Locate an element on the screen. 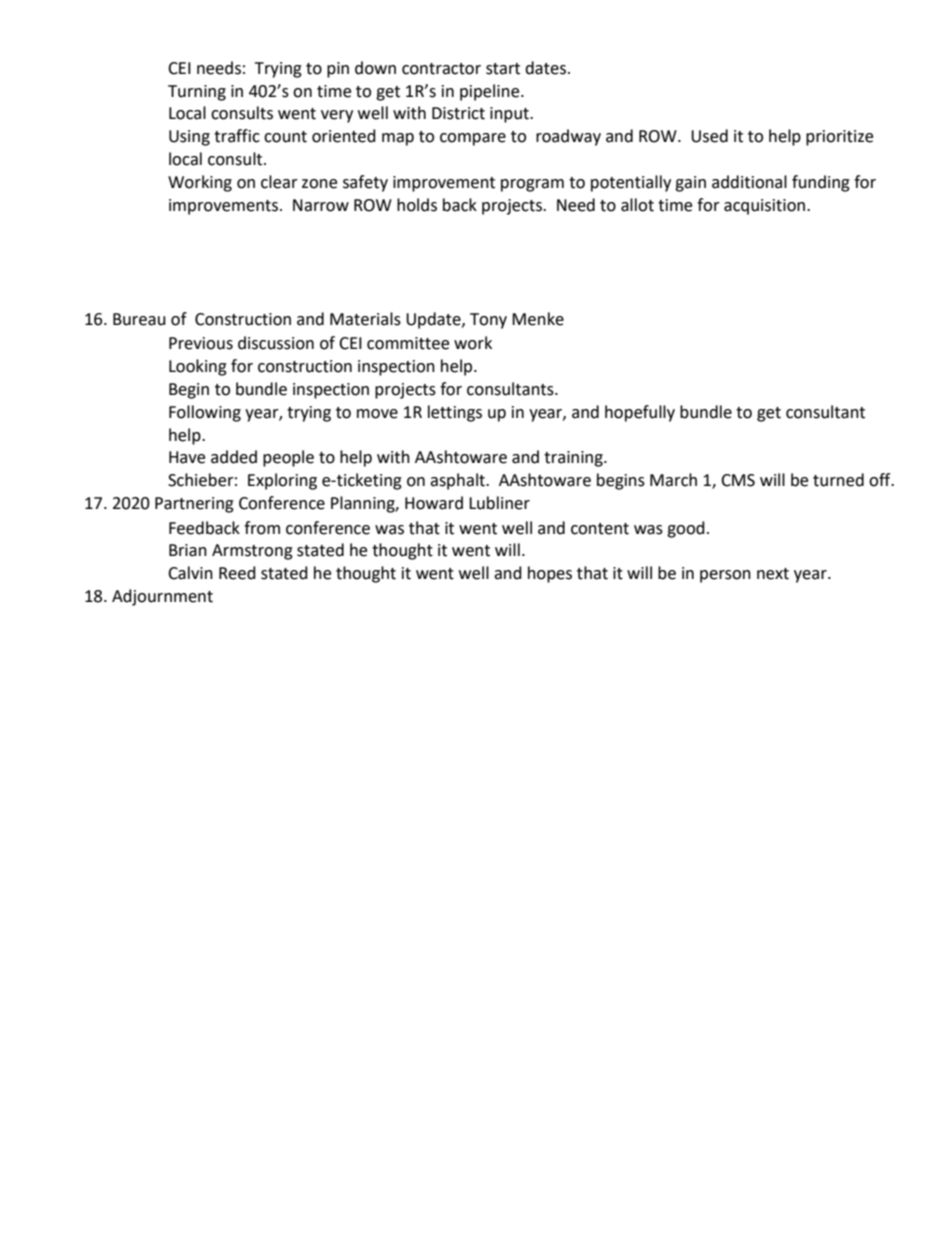  Previous is located at coordinates (201, 343).
